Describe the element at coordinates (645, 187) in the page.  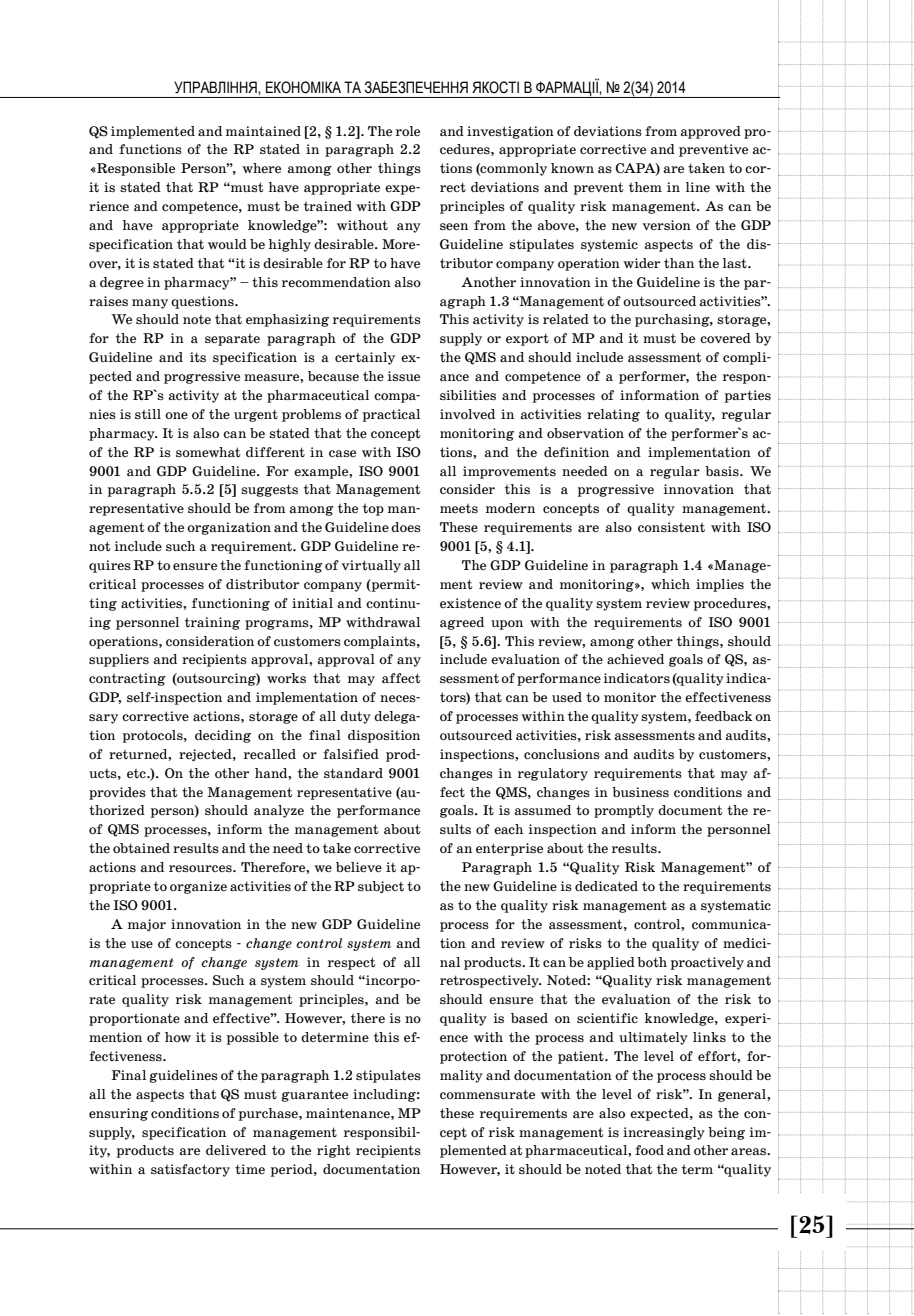
I see `them` at that location.
